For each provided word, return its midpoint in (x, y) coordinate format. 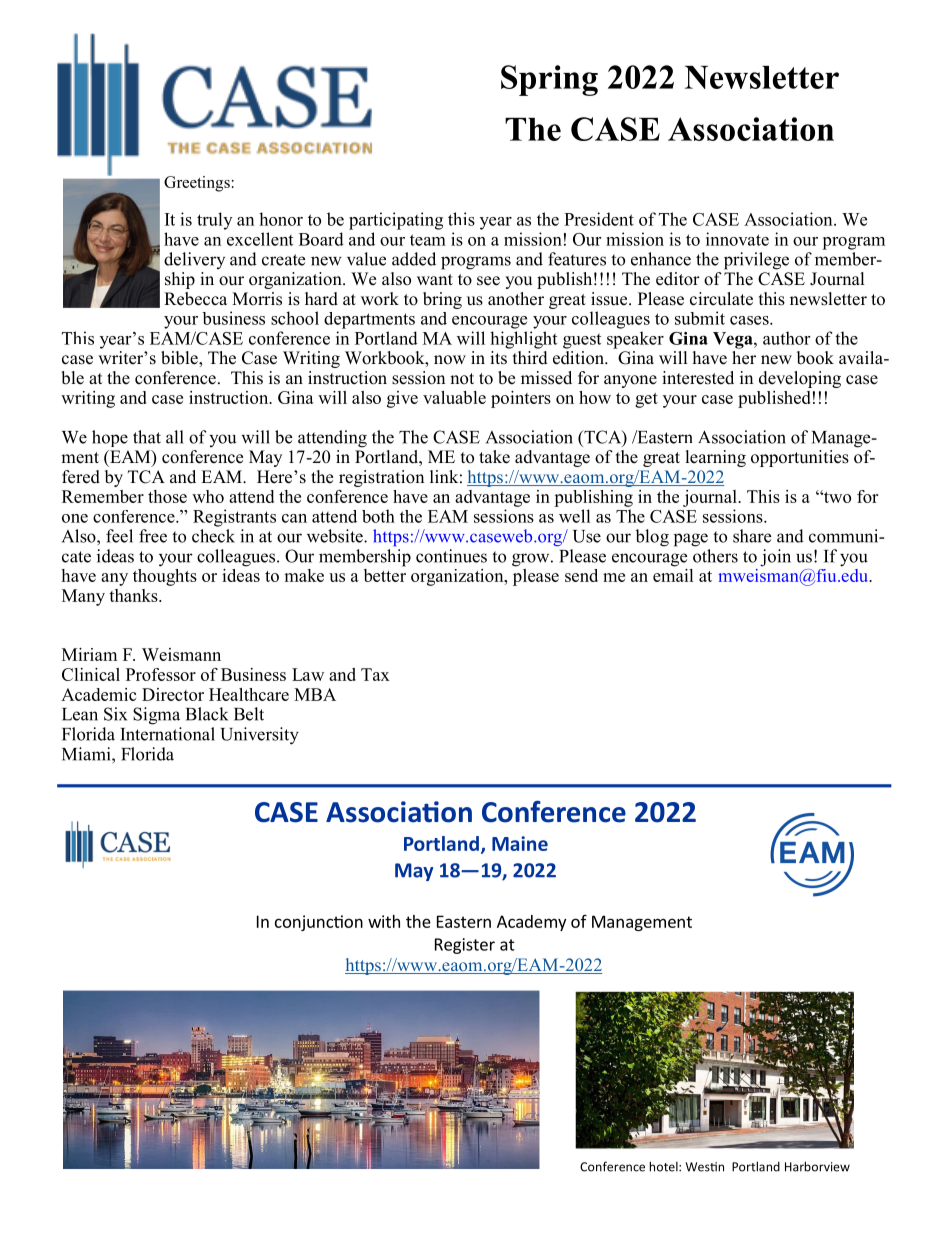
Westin (705, 1167)
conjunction (319, 923)
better (385, 574)
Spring (549, 80)
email (673, 574)
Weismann (181, 654)
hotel (664, 1166)
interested (698, 378)
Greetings (197, 184)
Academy (531, 923)
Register (465, 946)
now (450, 360)
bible (180, 359)
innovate (737, 239)
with (384, 921)
